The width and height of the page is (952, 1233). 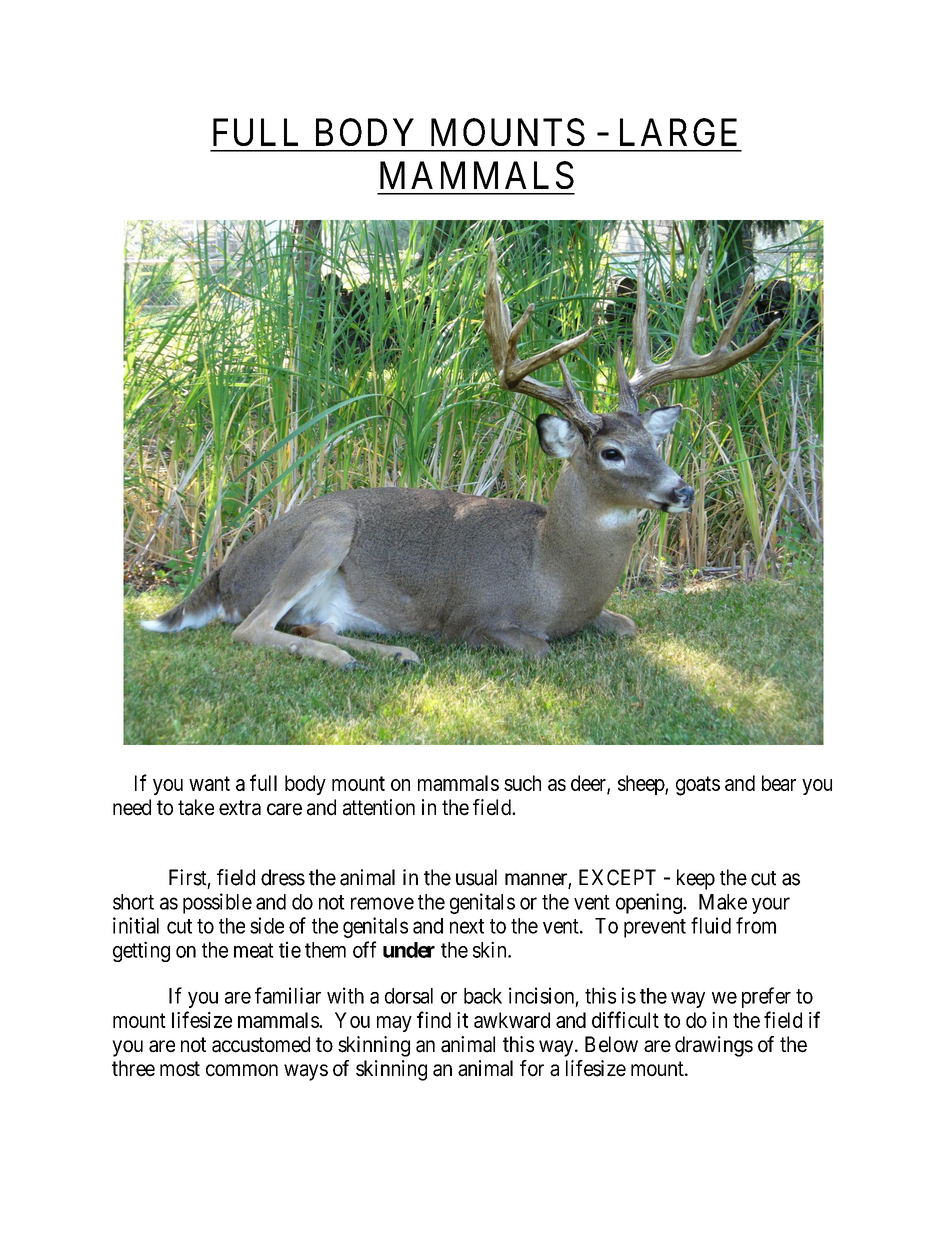 What do you see at coordinates (434, 1019) in the page?
I see `find` at bounding box center [434, 1019].
